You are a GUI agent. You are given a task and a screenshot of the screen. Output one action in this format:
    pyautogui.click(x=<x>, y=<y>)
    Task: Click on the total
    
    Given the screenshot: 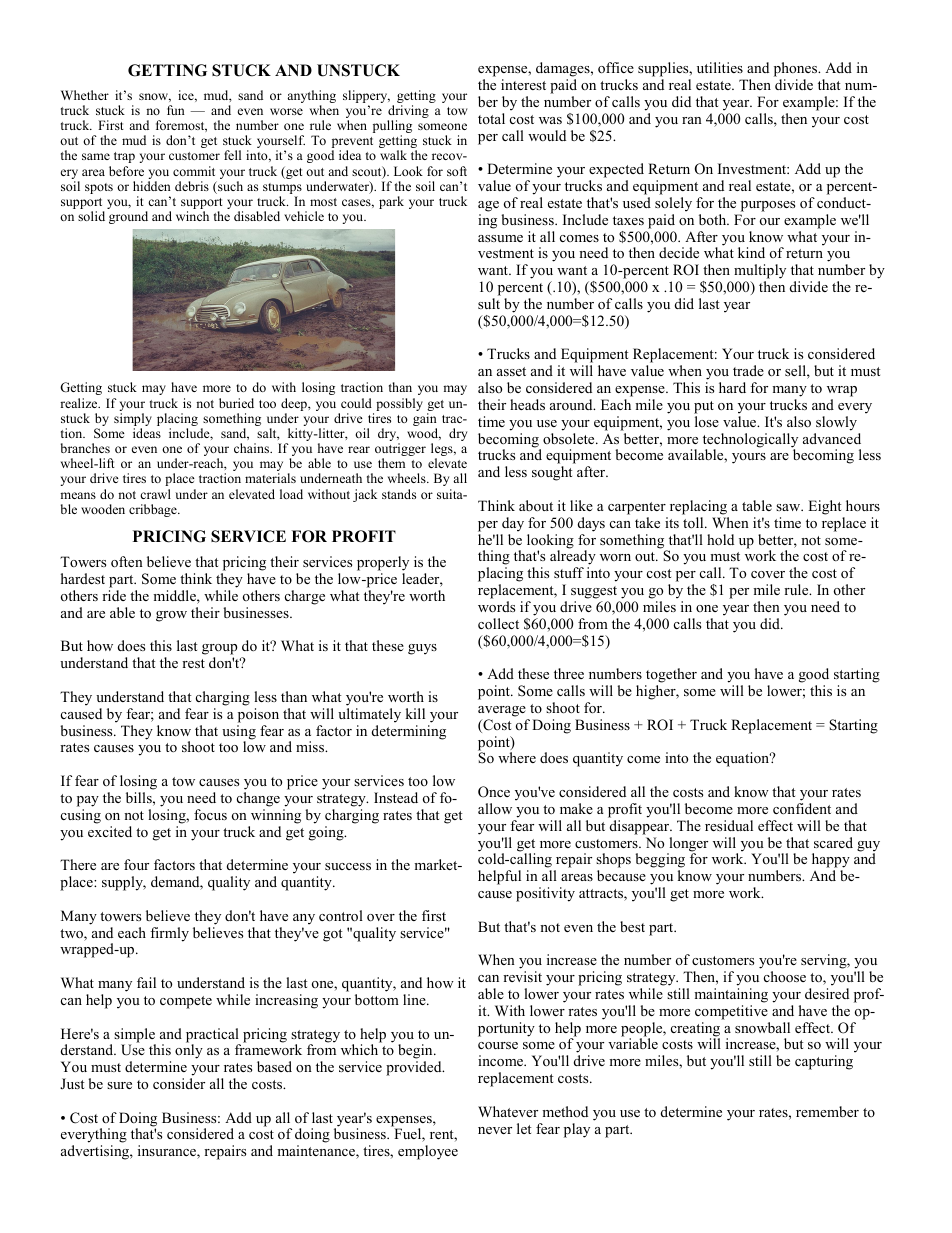 What is the action you would take?
    pyautogui.click(x=491, y=118)
